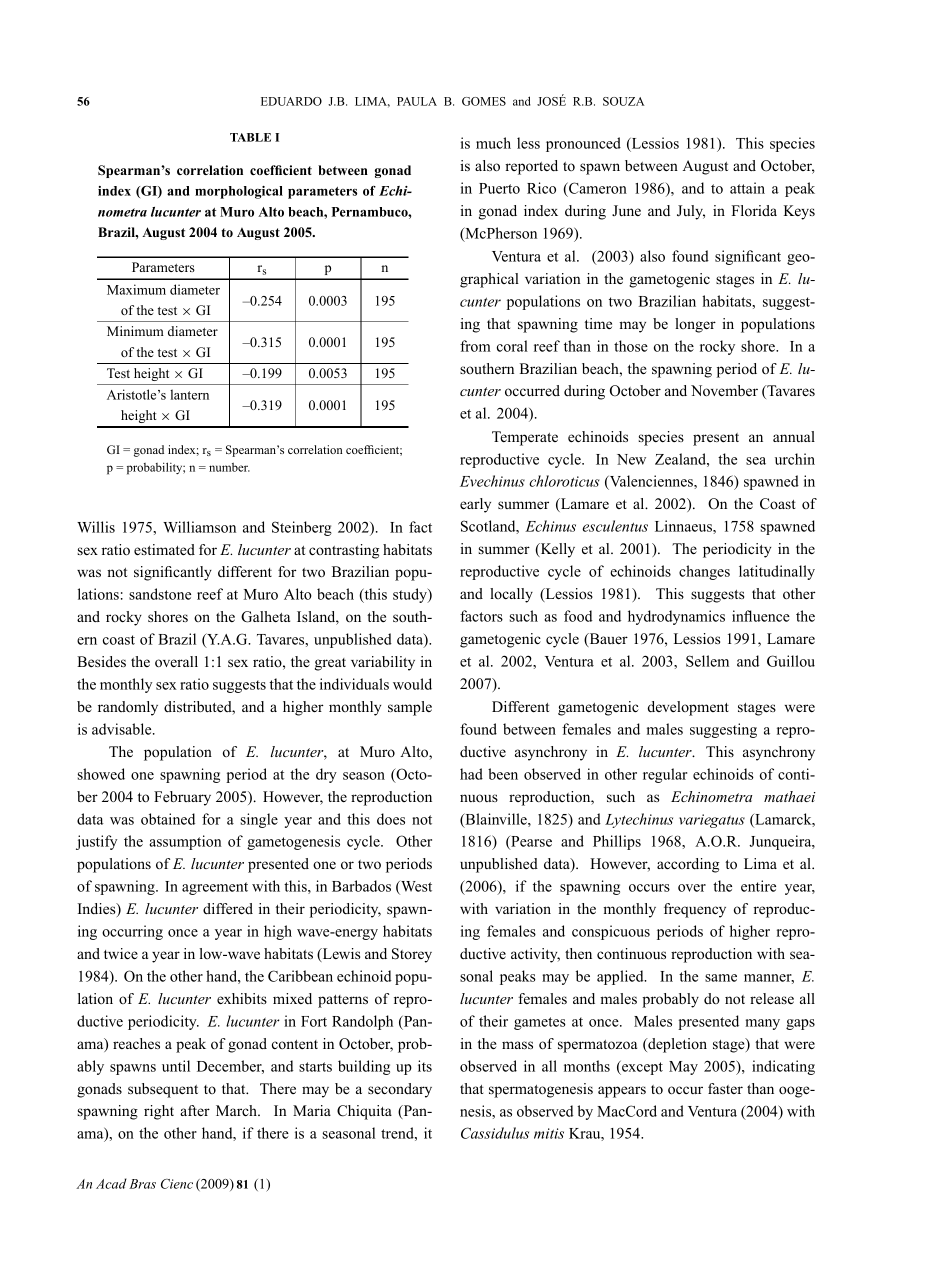 Image resolution: width=952 pixels, height=1275 pixels. I want to click on number, so click(229, 467).
